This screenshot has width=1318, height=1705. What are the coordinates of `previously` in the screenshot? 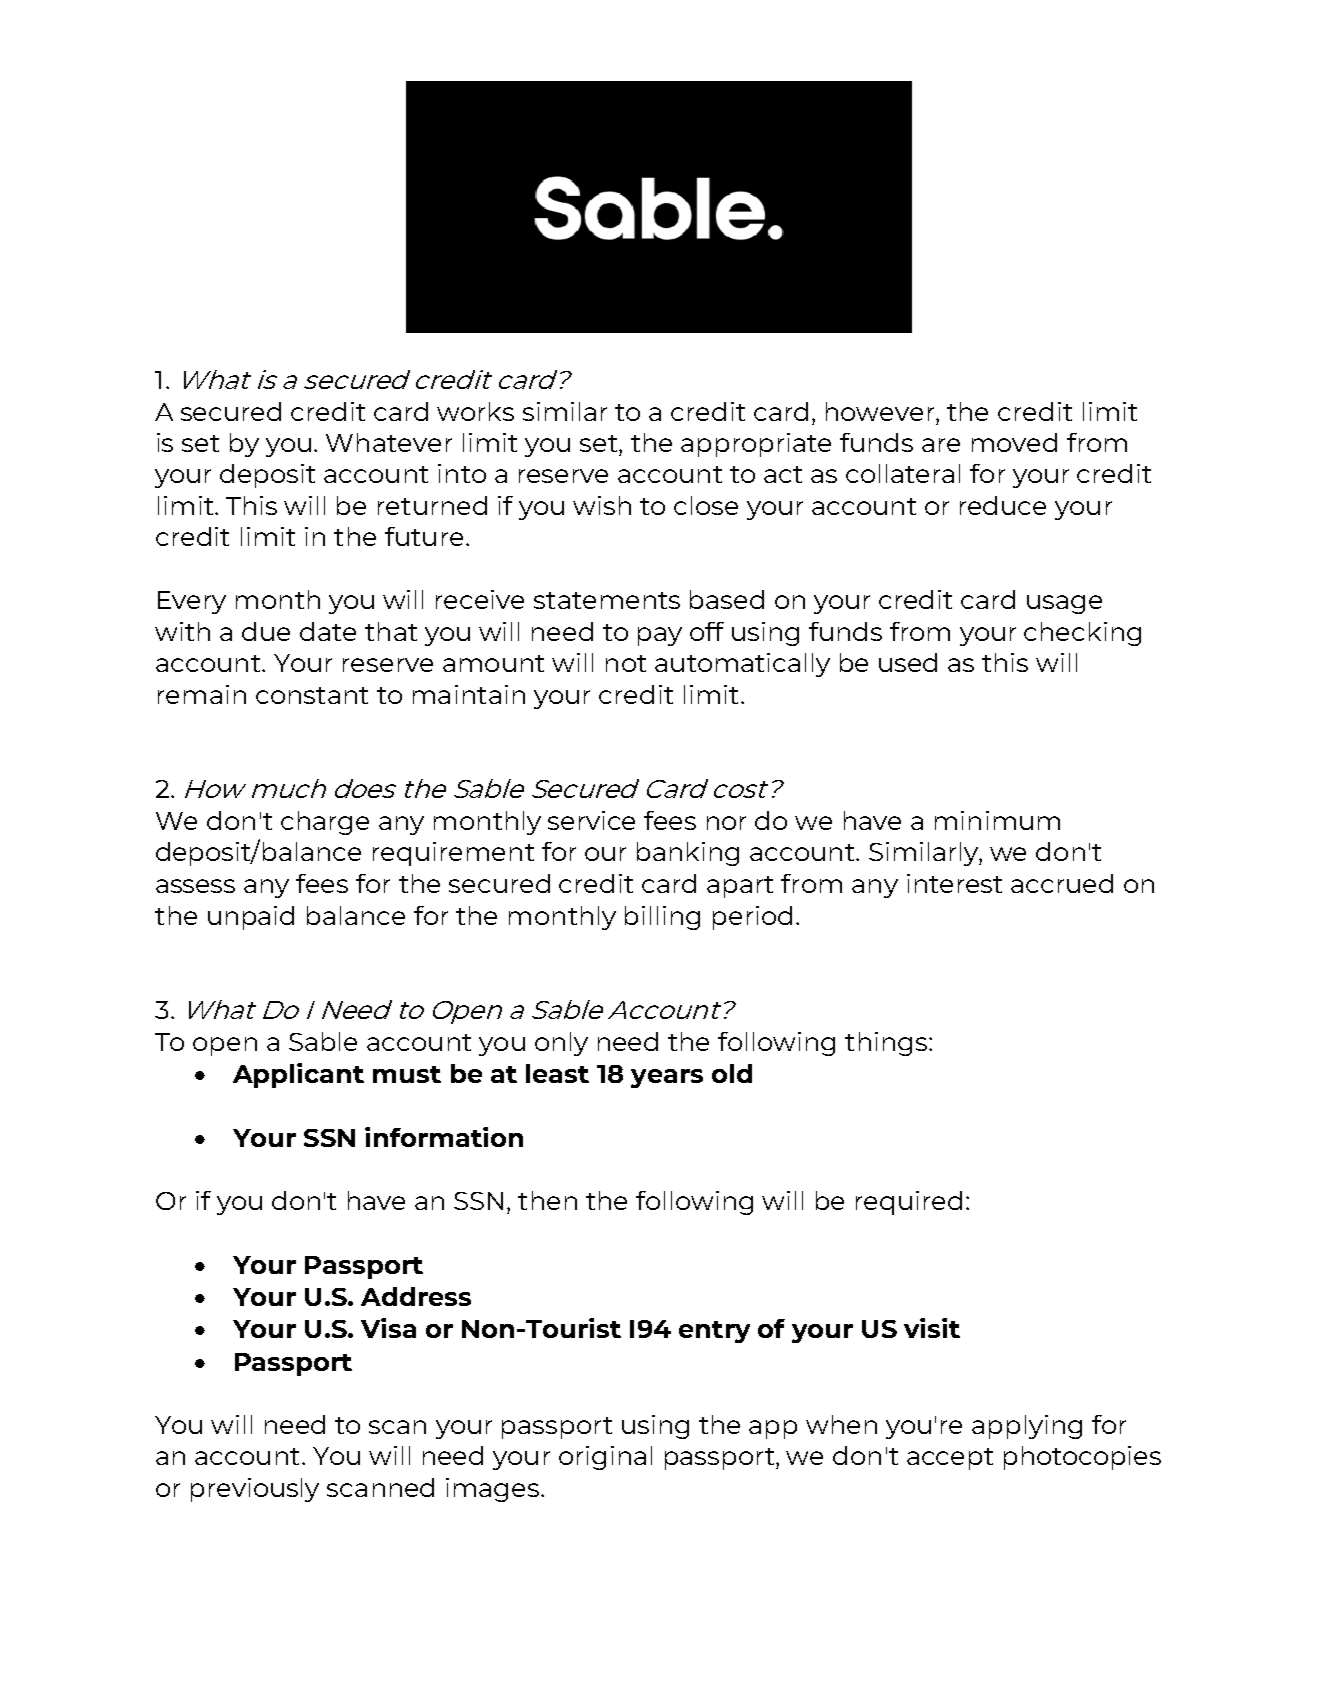 It's located at (255, 1490).
